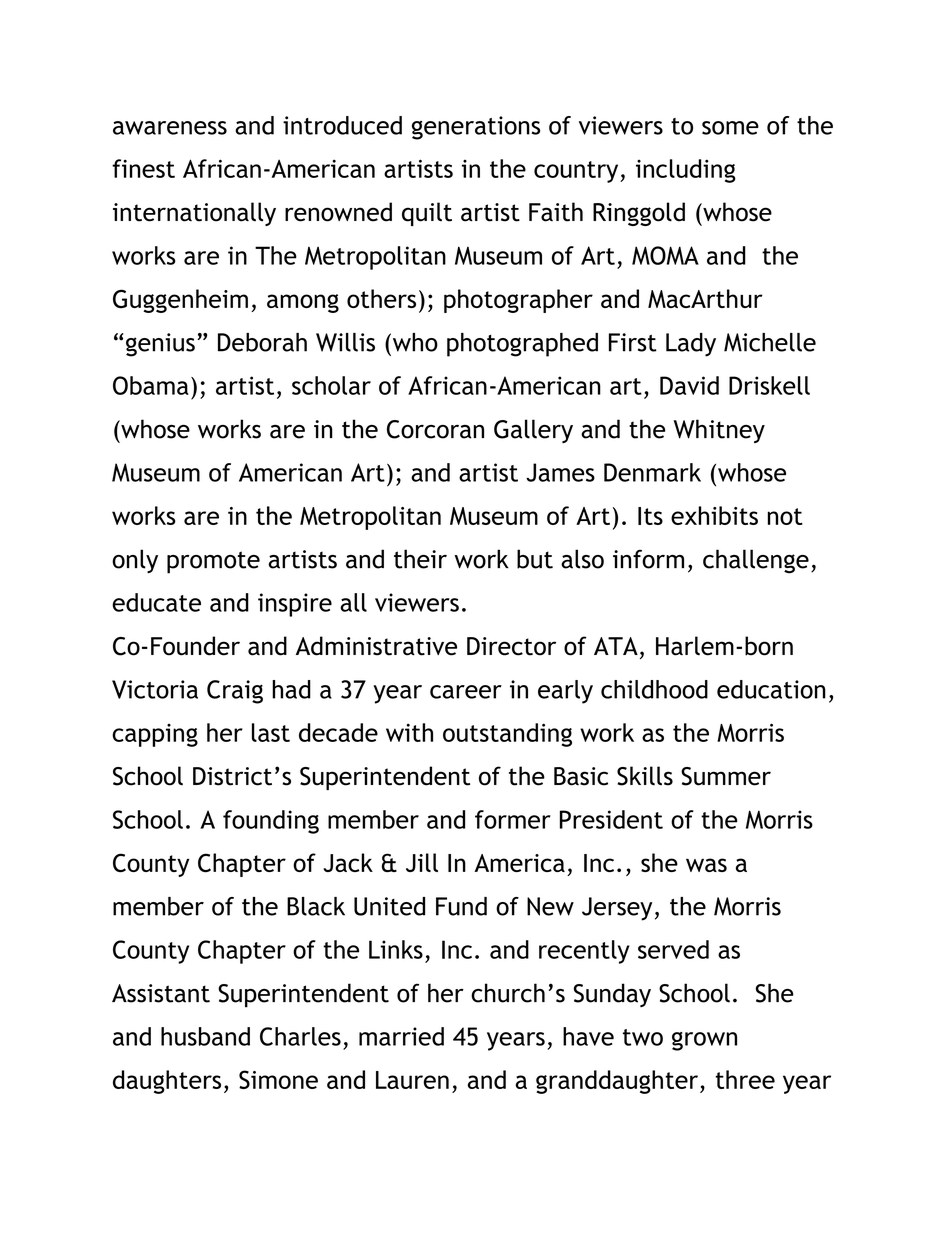 This screenshot has width=952, height=1233. Describe the element at coordinates (726, 776) in the screenshot. I see `Summer` at that location.
